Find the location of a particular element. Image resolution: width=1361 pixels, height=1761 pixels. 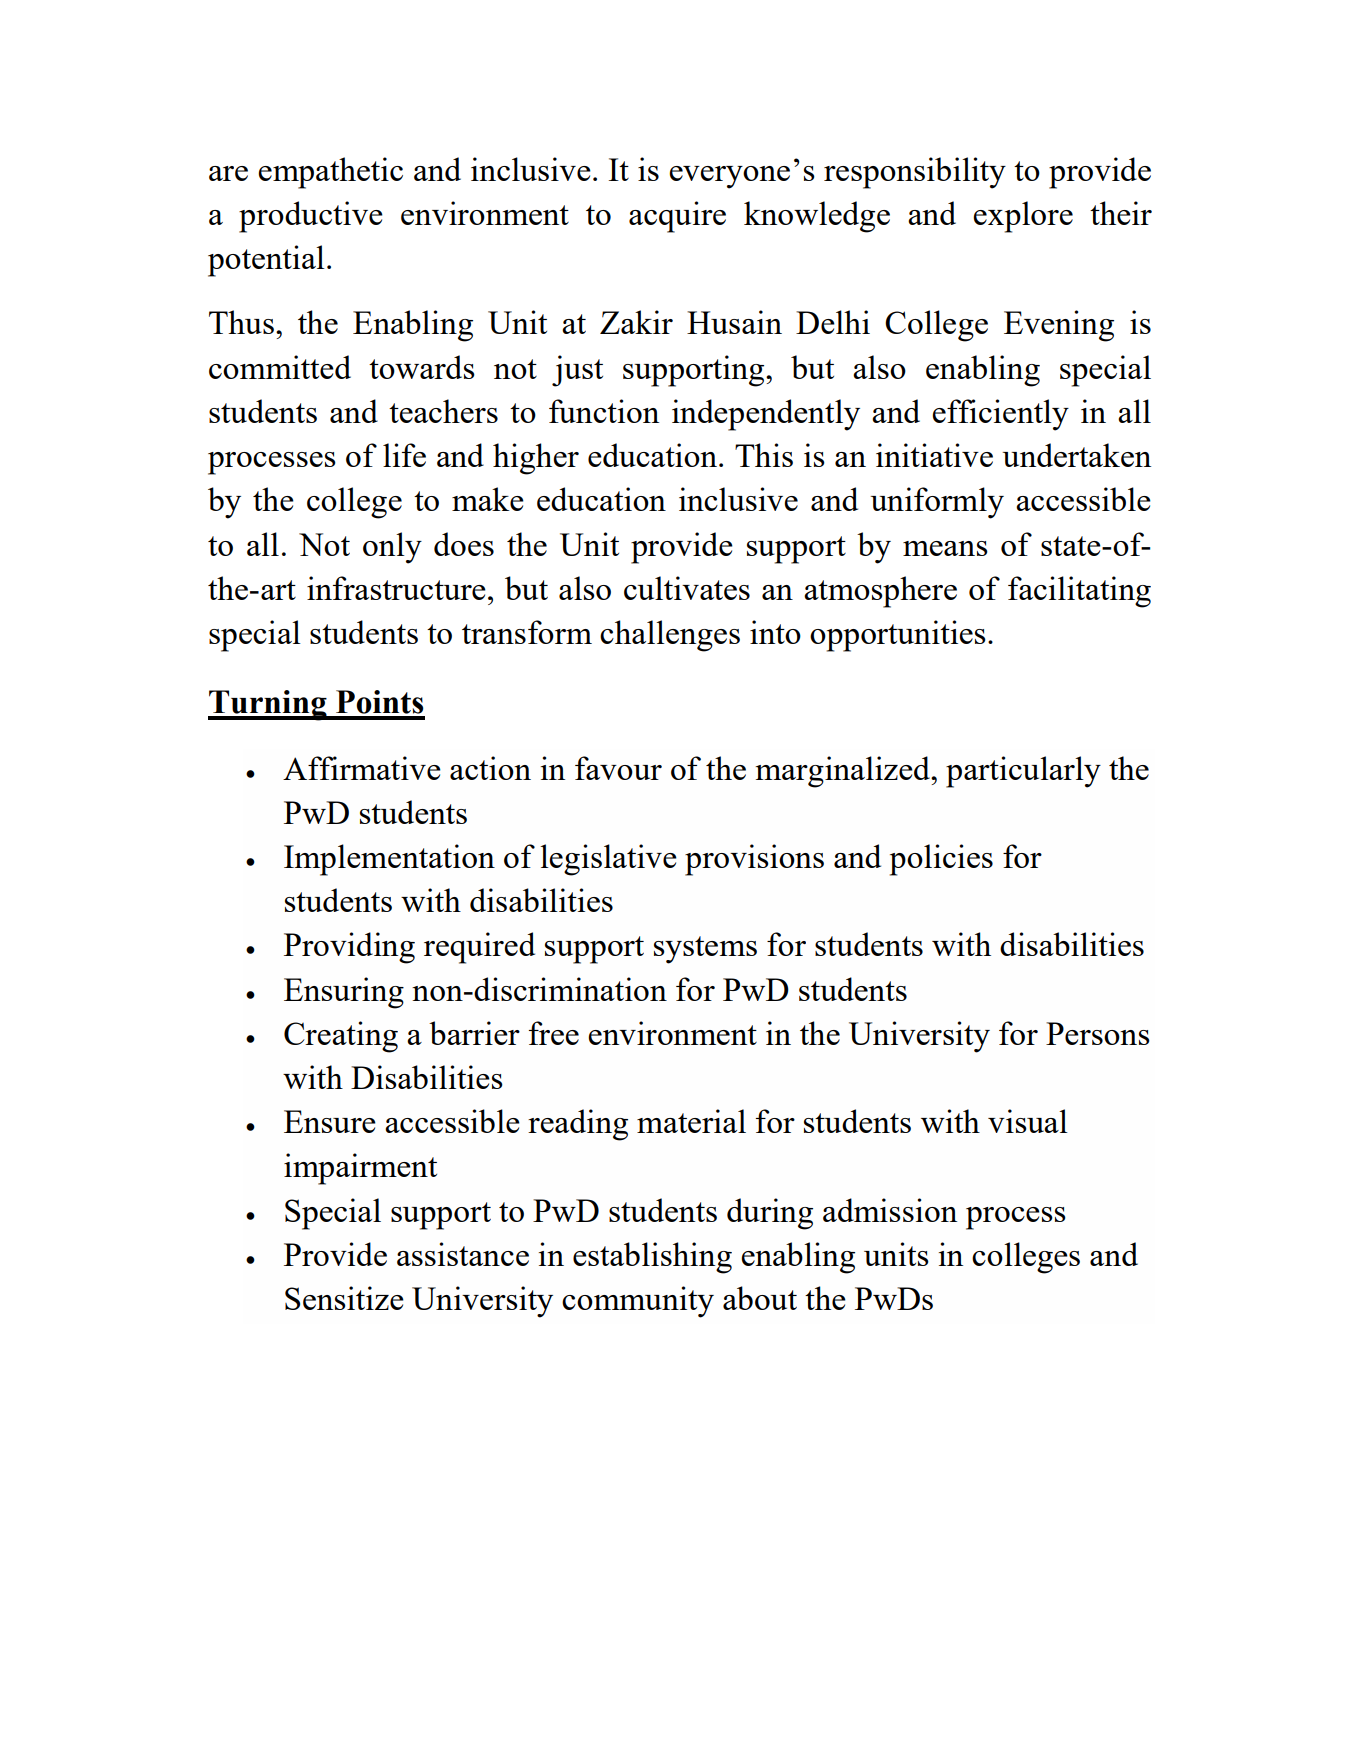

Persons is located at coordinates (1098, 1033).
